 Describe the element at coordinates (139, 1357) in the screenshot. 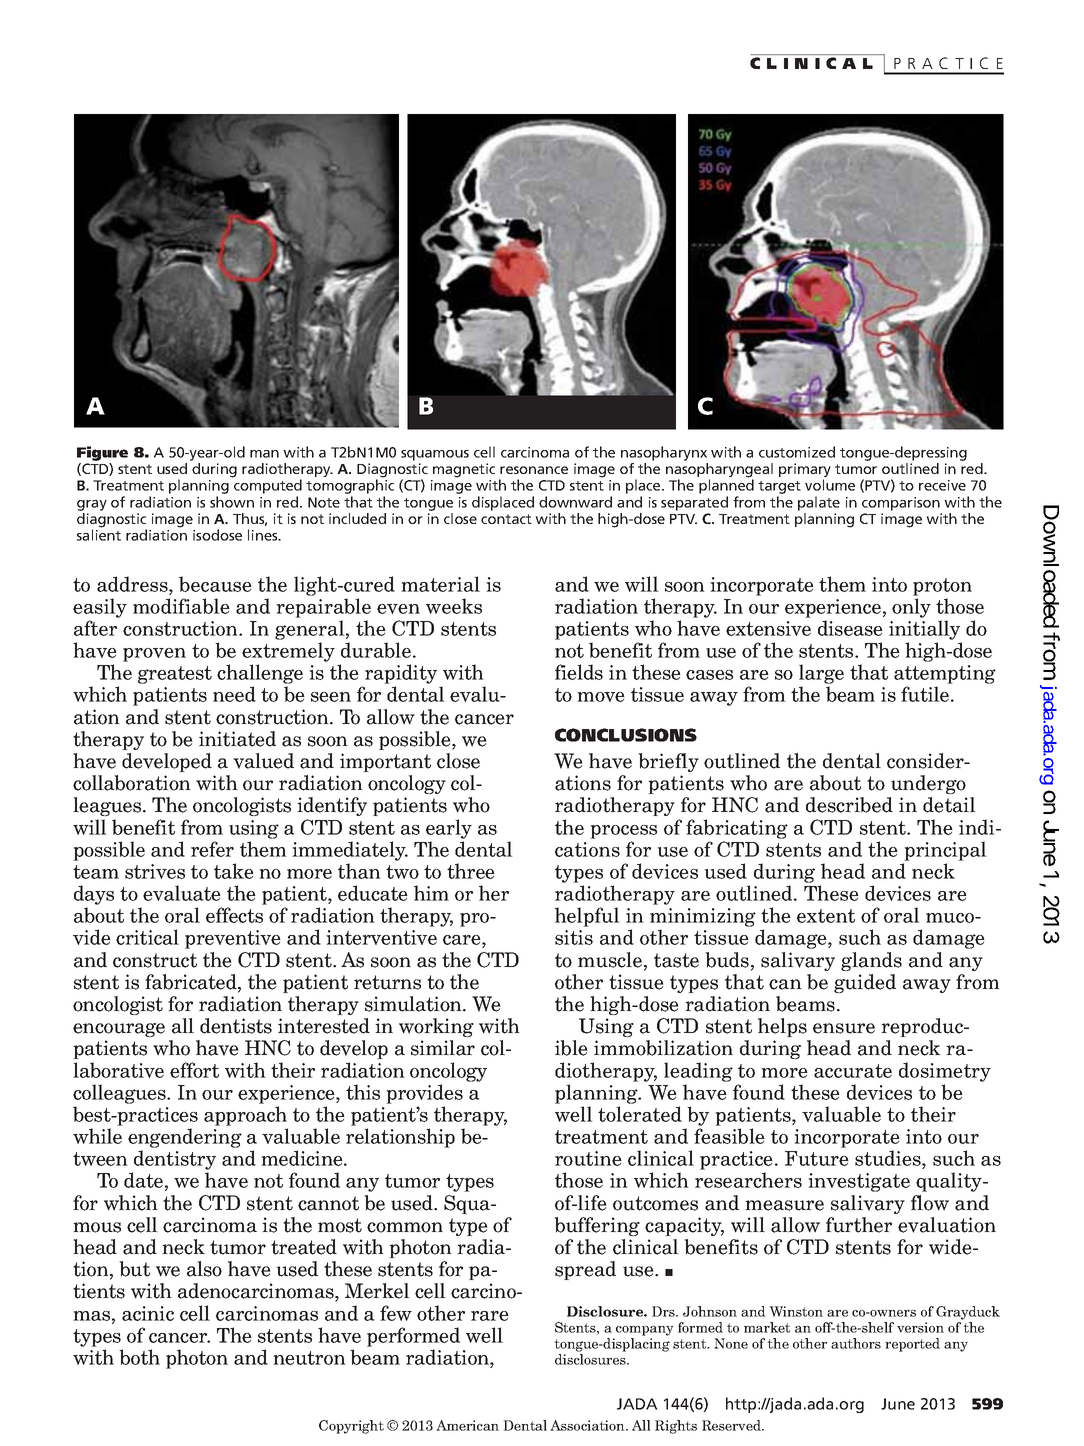

I see `both` at that location.
